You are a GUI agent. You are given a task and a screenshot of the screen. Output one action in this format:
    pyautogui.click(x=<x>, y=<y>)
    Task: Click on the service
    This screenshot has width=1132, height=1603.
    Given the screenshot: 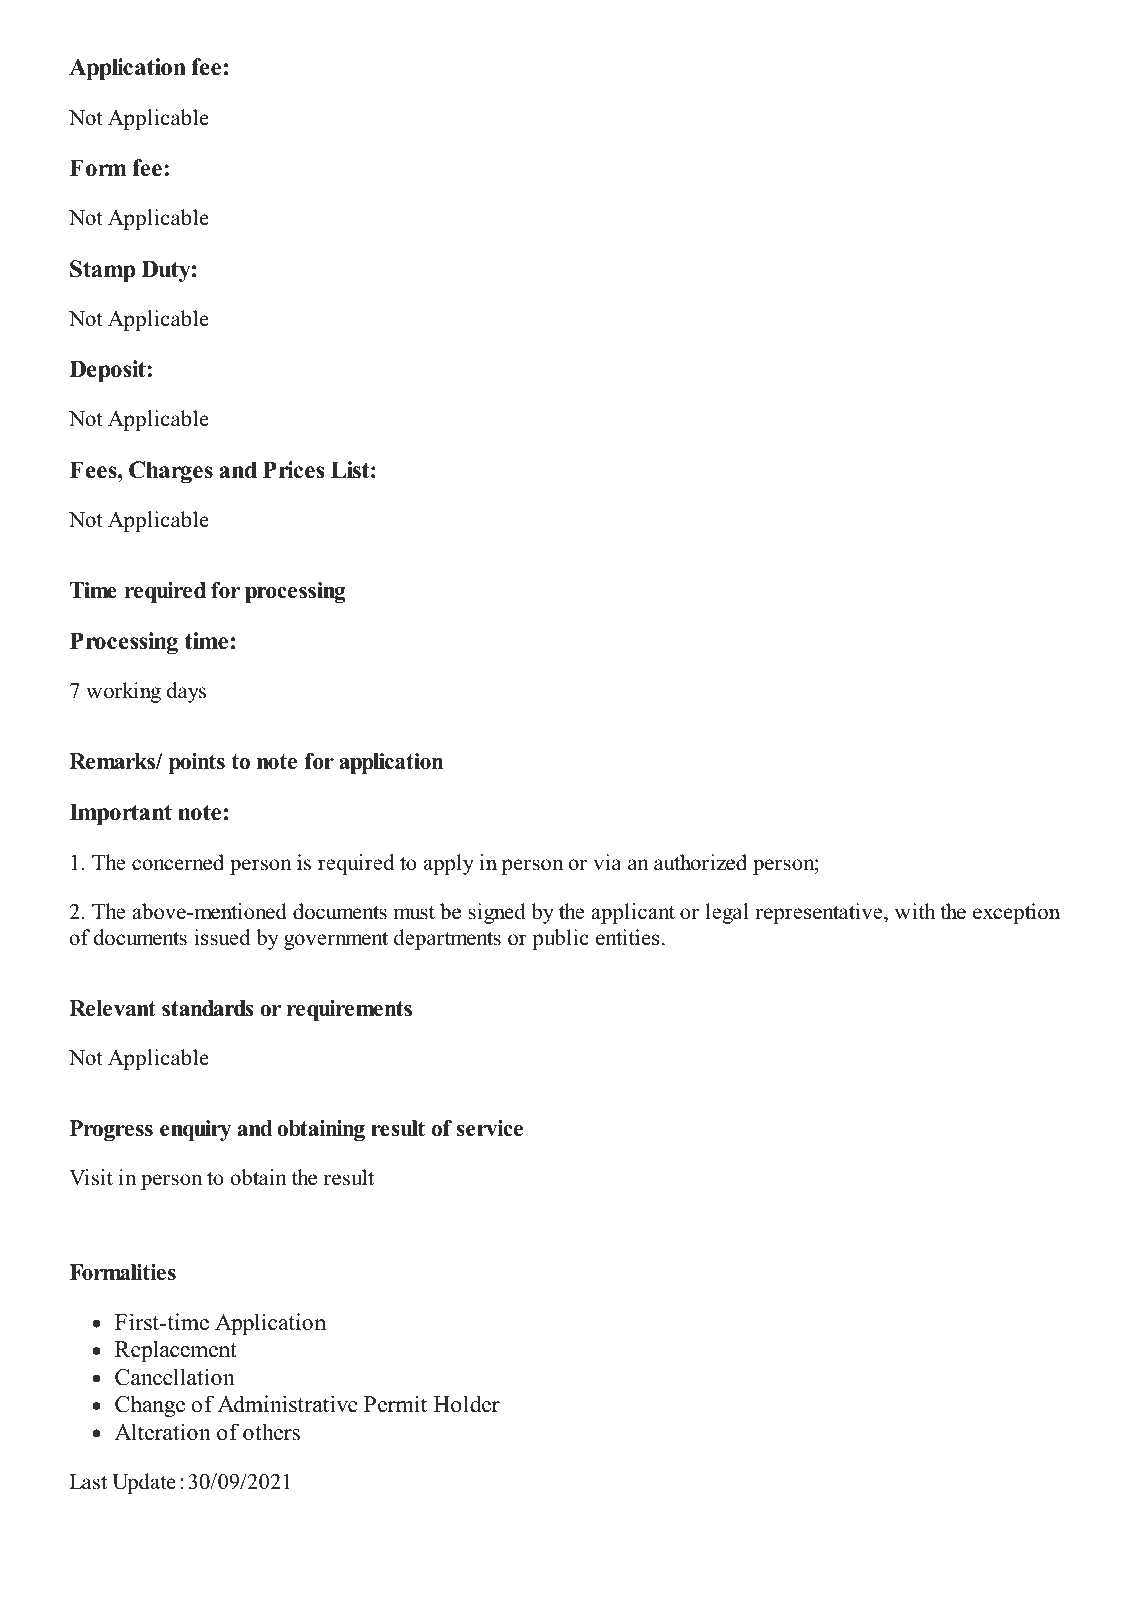 What is the action you would take?
    pyautogui.click(x=490, y=1128)
